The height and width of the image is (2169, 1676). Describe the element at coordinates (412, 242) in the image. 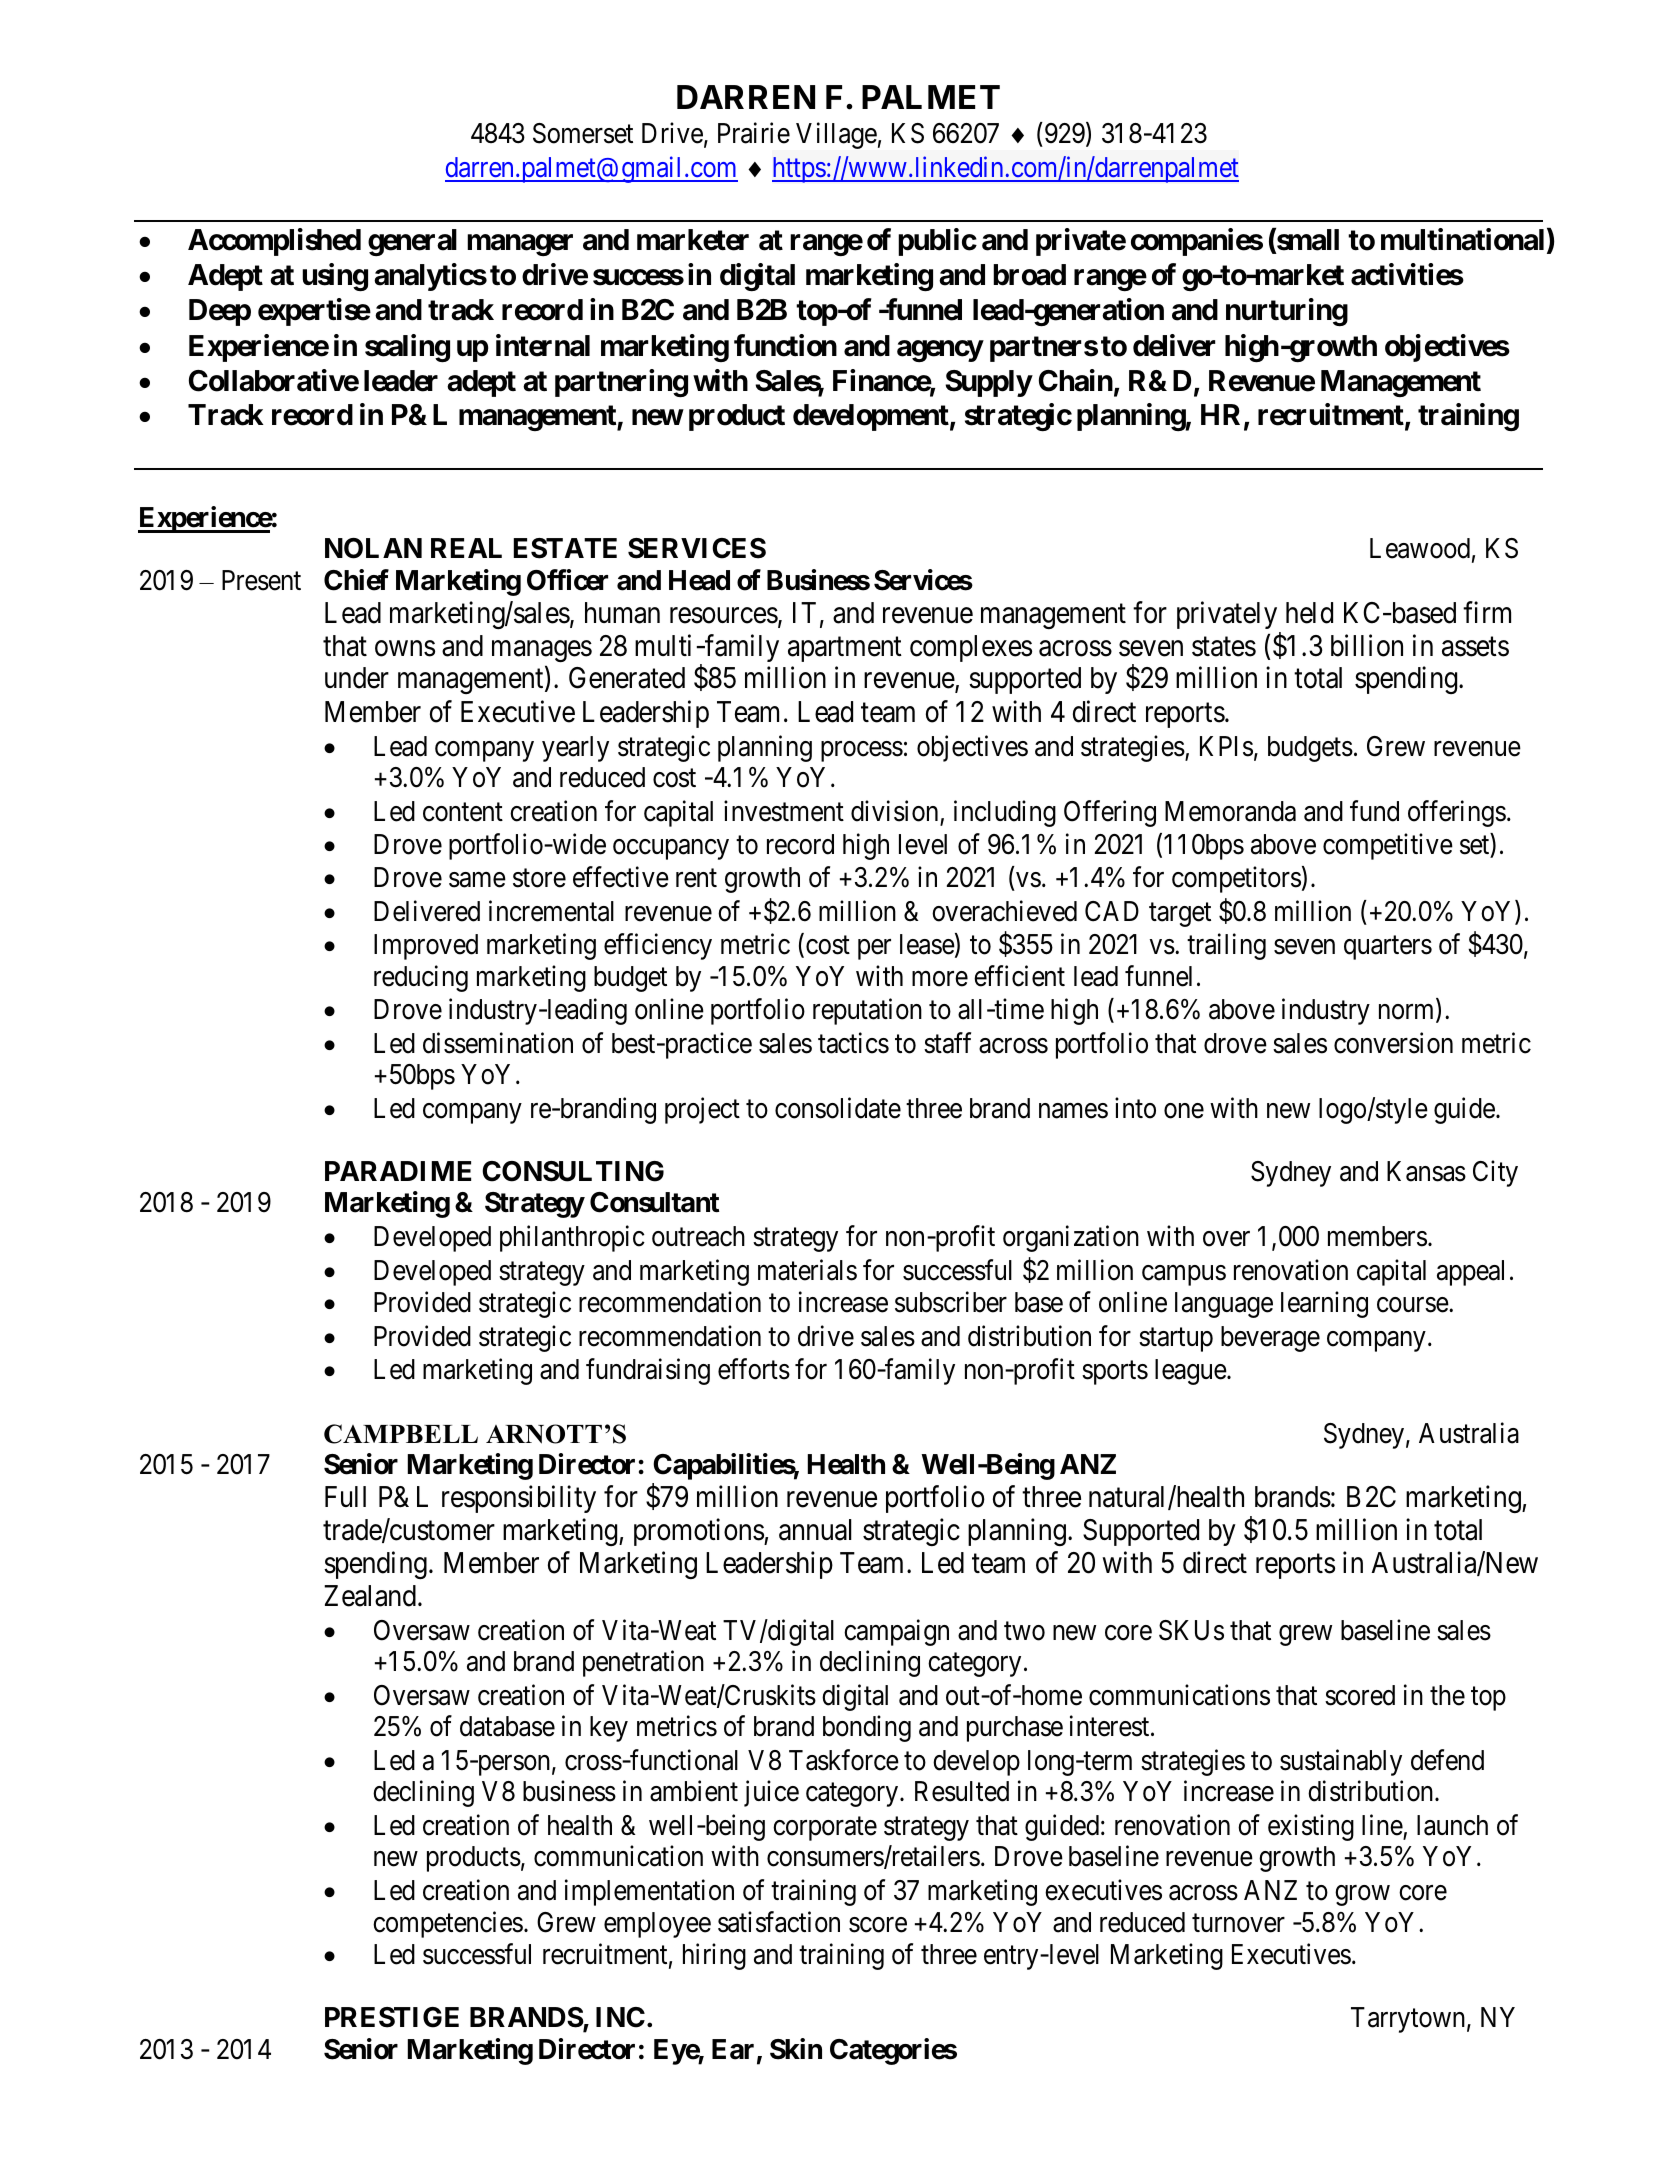

I see `general` at that location.
